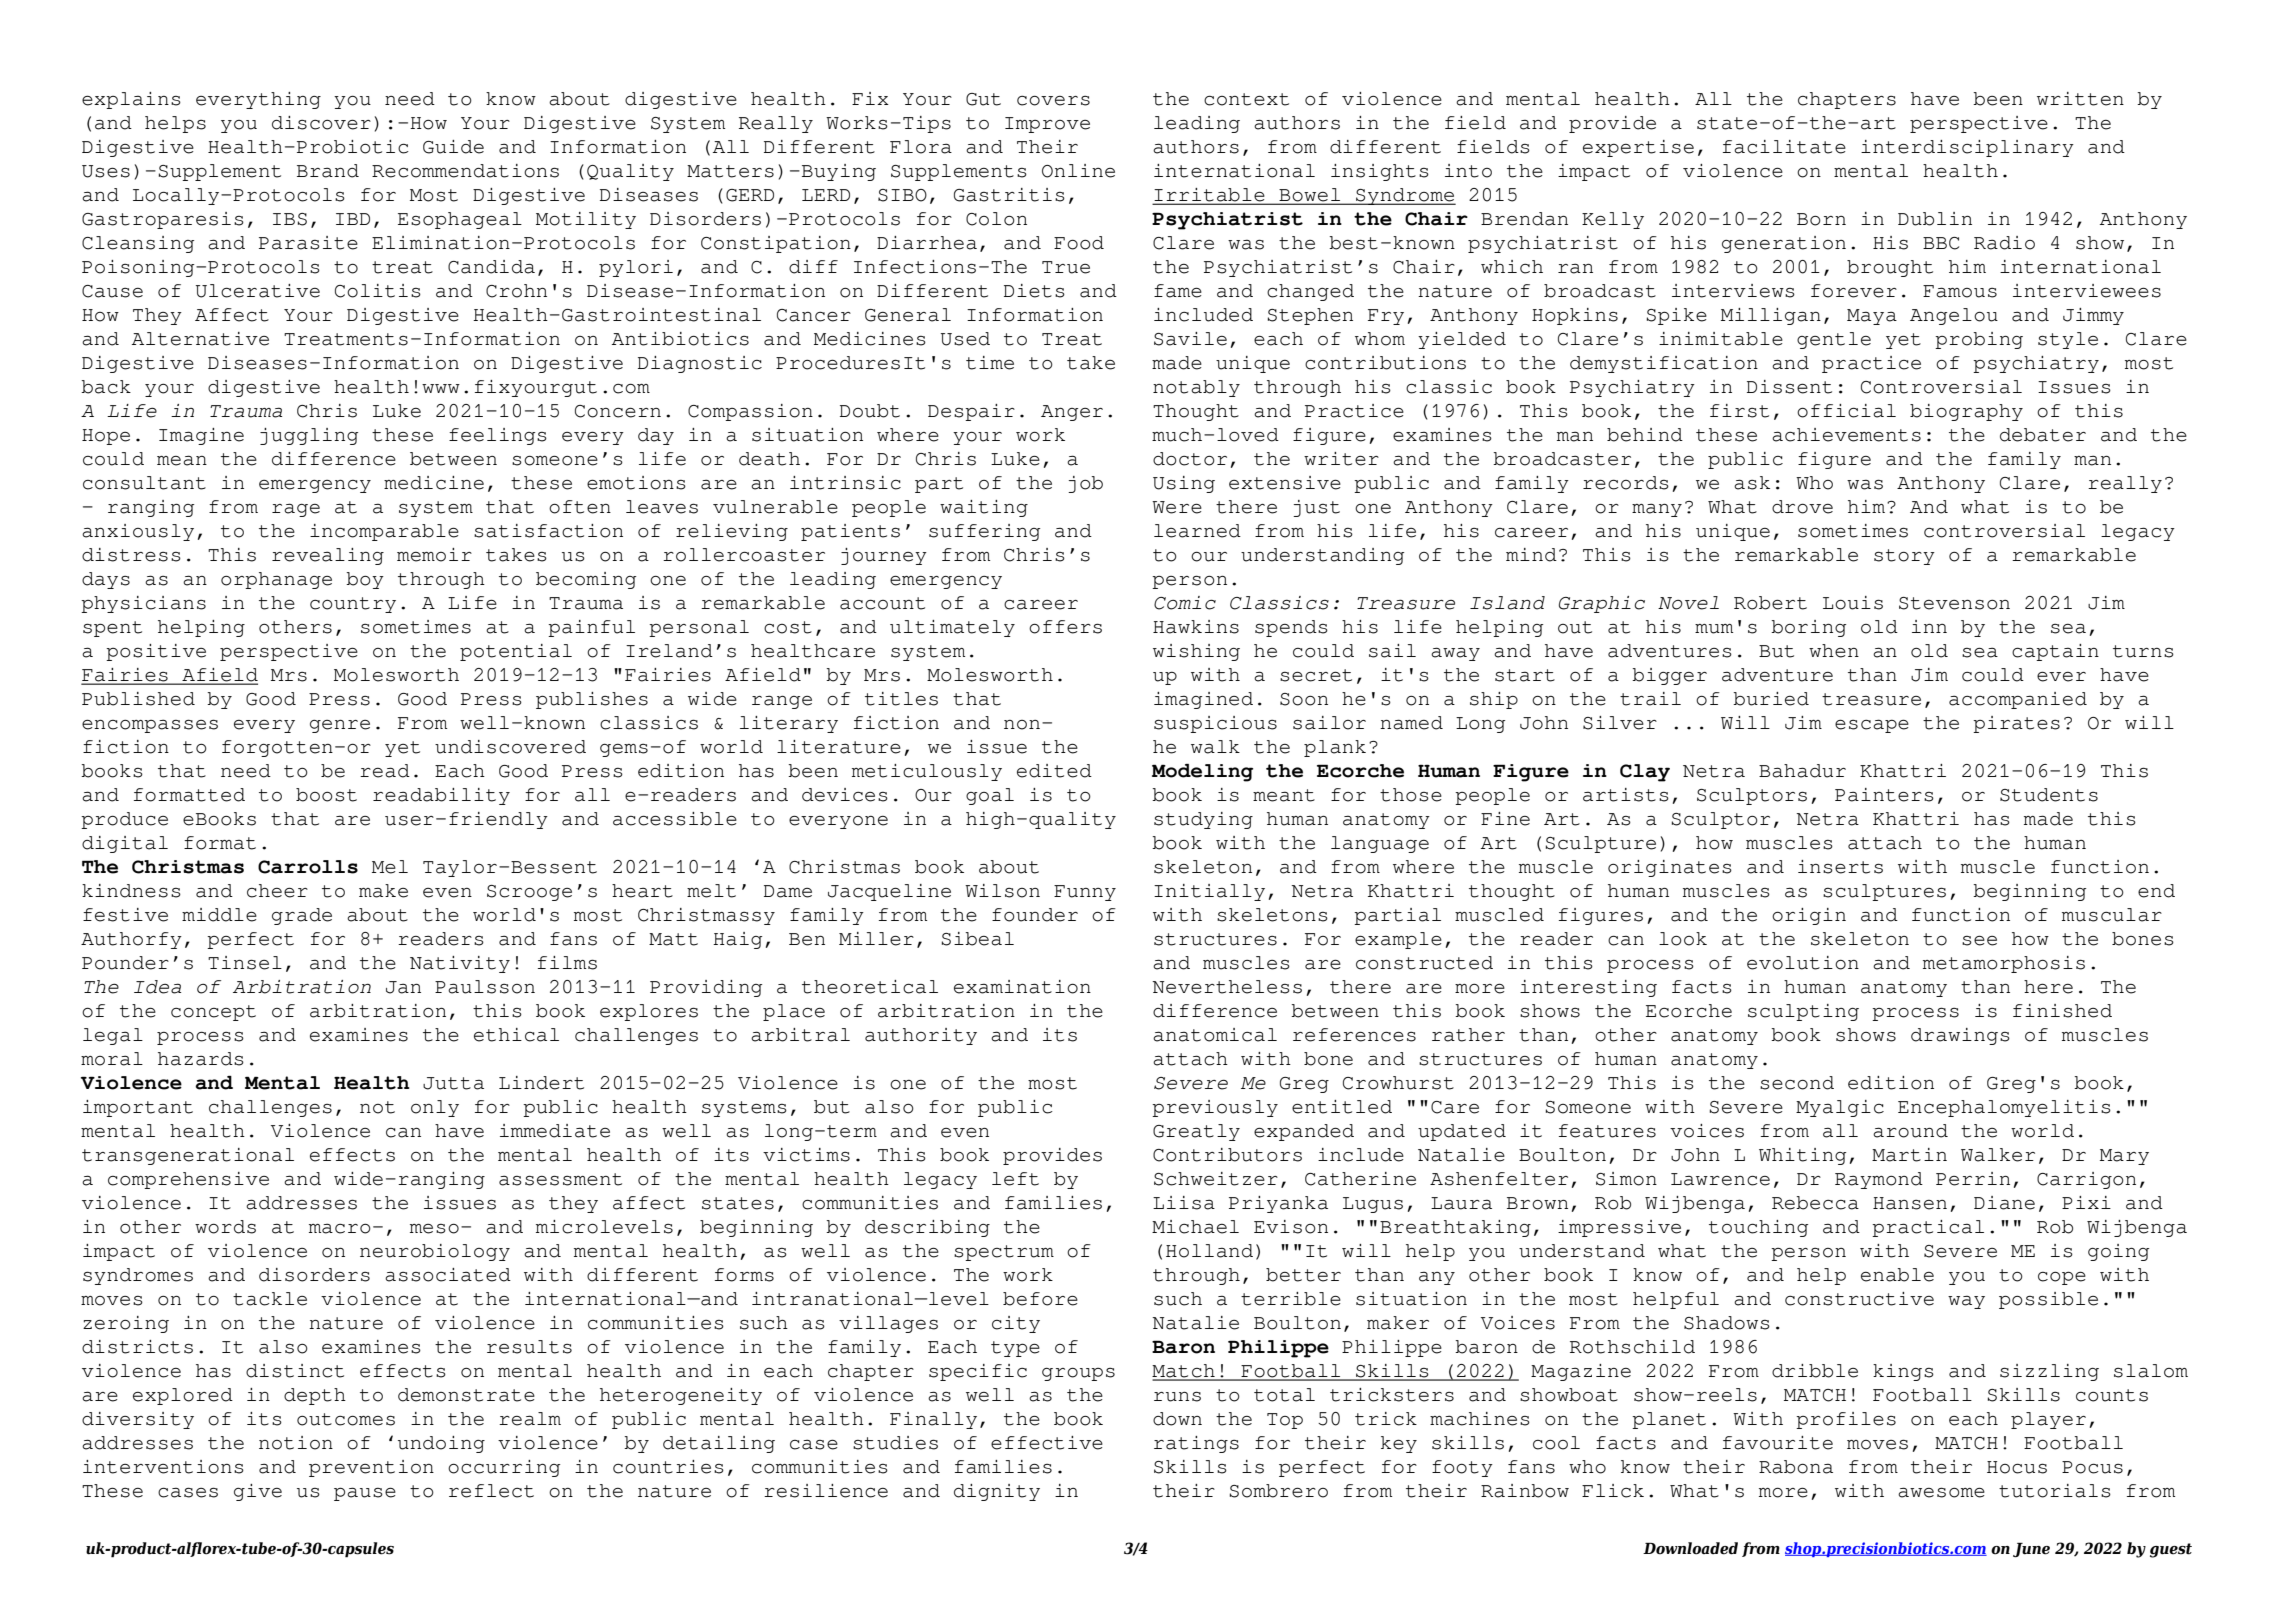 Image resolution: width=2278 pixels, height=1611 pixels. What do you see at coordinates (296, 510) in the image?
I see `rage` at bounding box center [296, 510].
